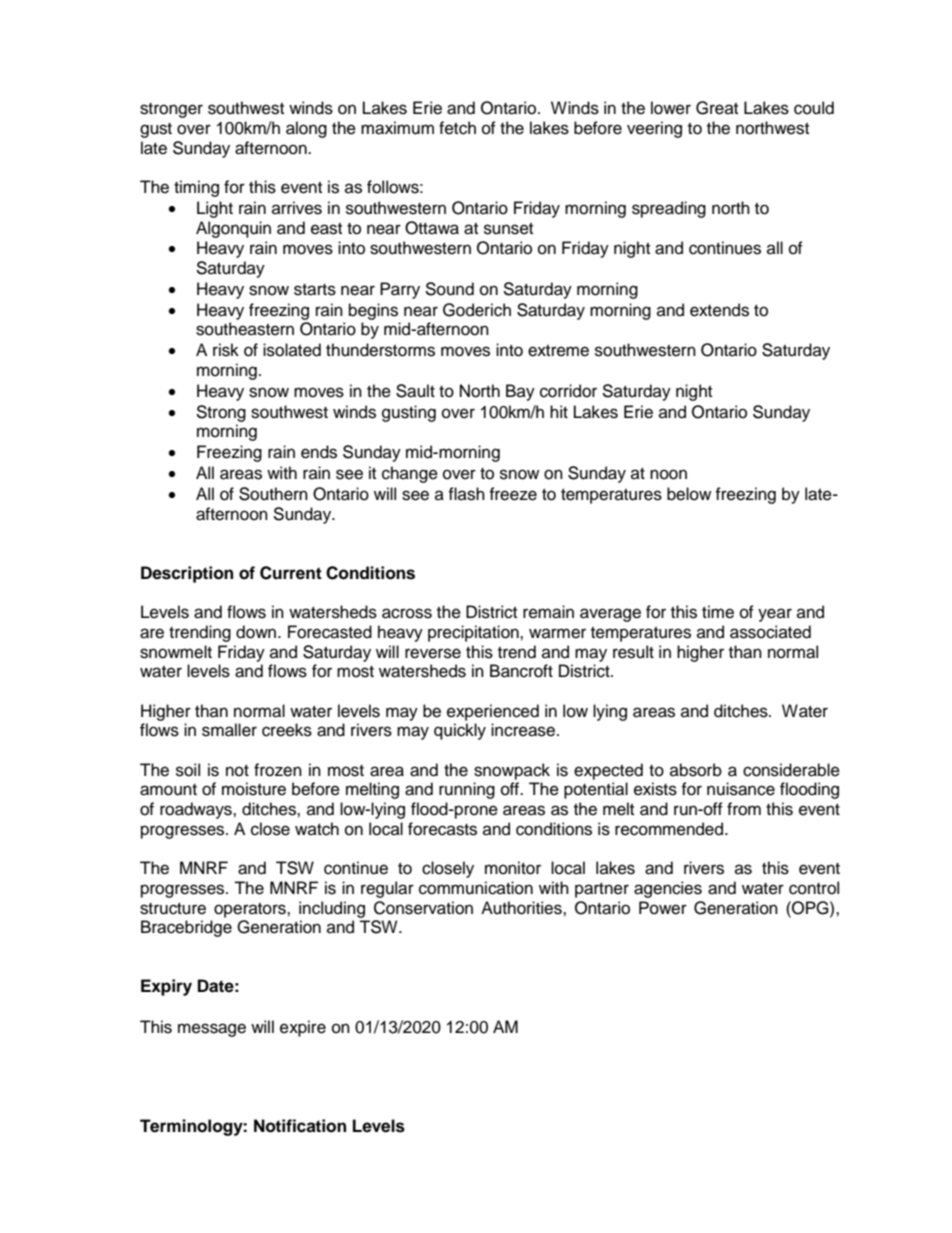 The image size is (952, 1233). Describe the element at coordinates (303, 1028) in the screenshot. I see `expire` at that location.
